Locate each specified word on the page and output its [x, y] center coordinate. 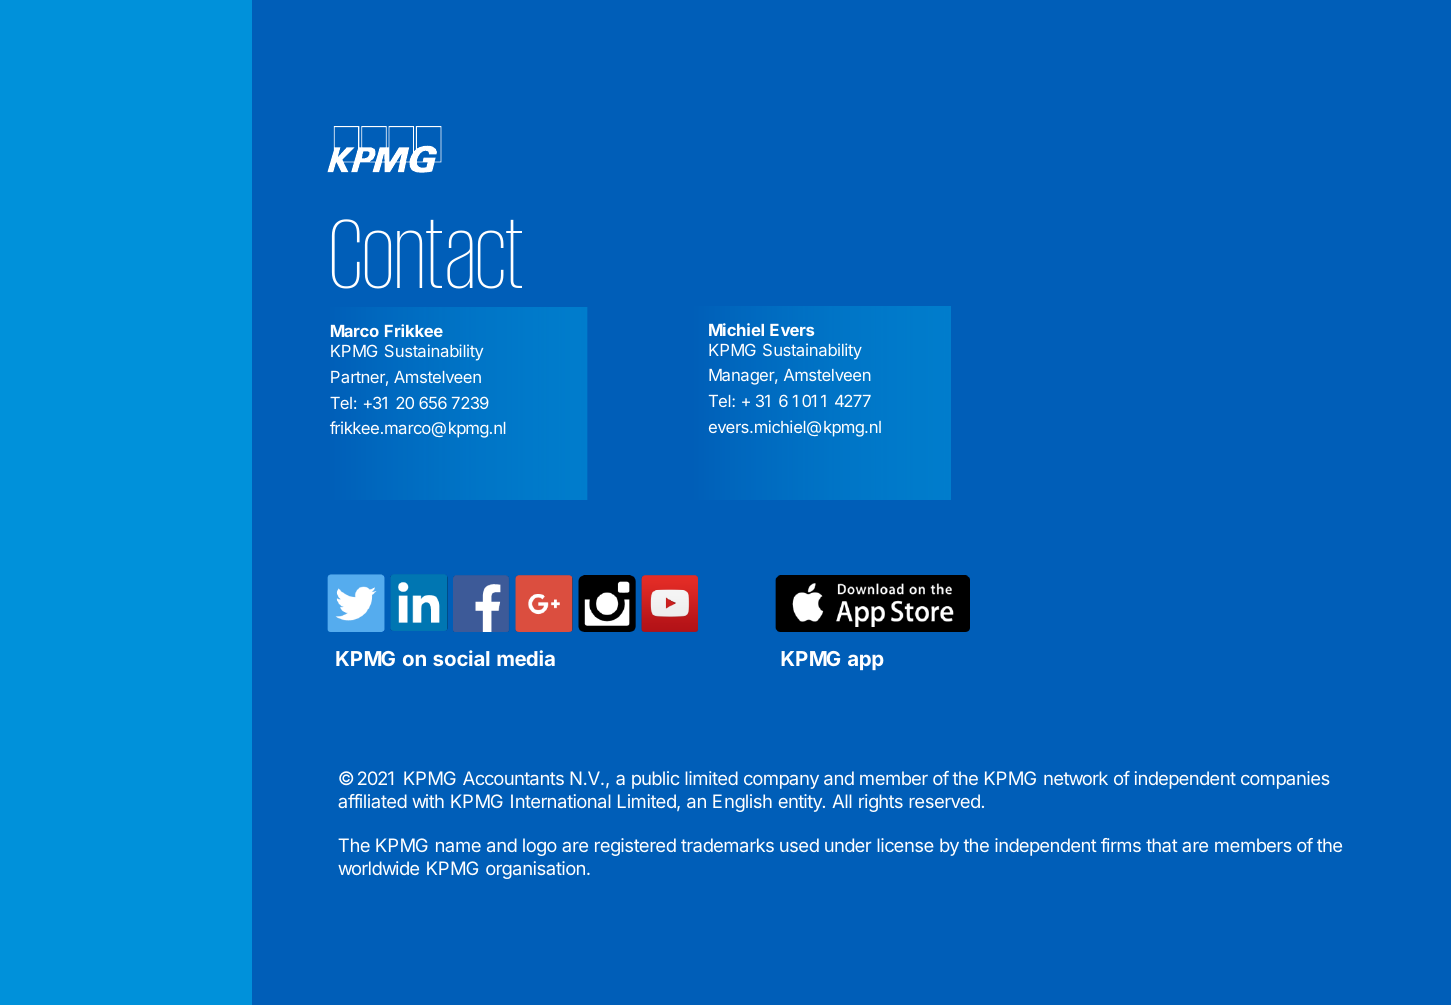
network [1076, 778]
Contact [427, 254]
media [526, 658]
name [458, 847]
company [781, 782]
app [866, 662]
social [461, 658]
